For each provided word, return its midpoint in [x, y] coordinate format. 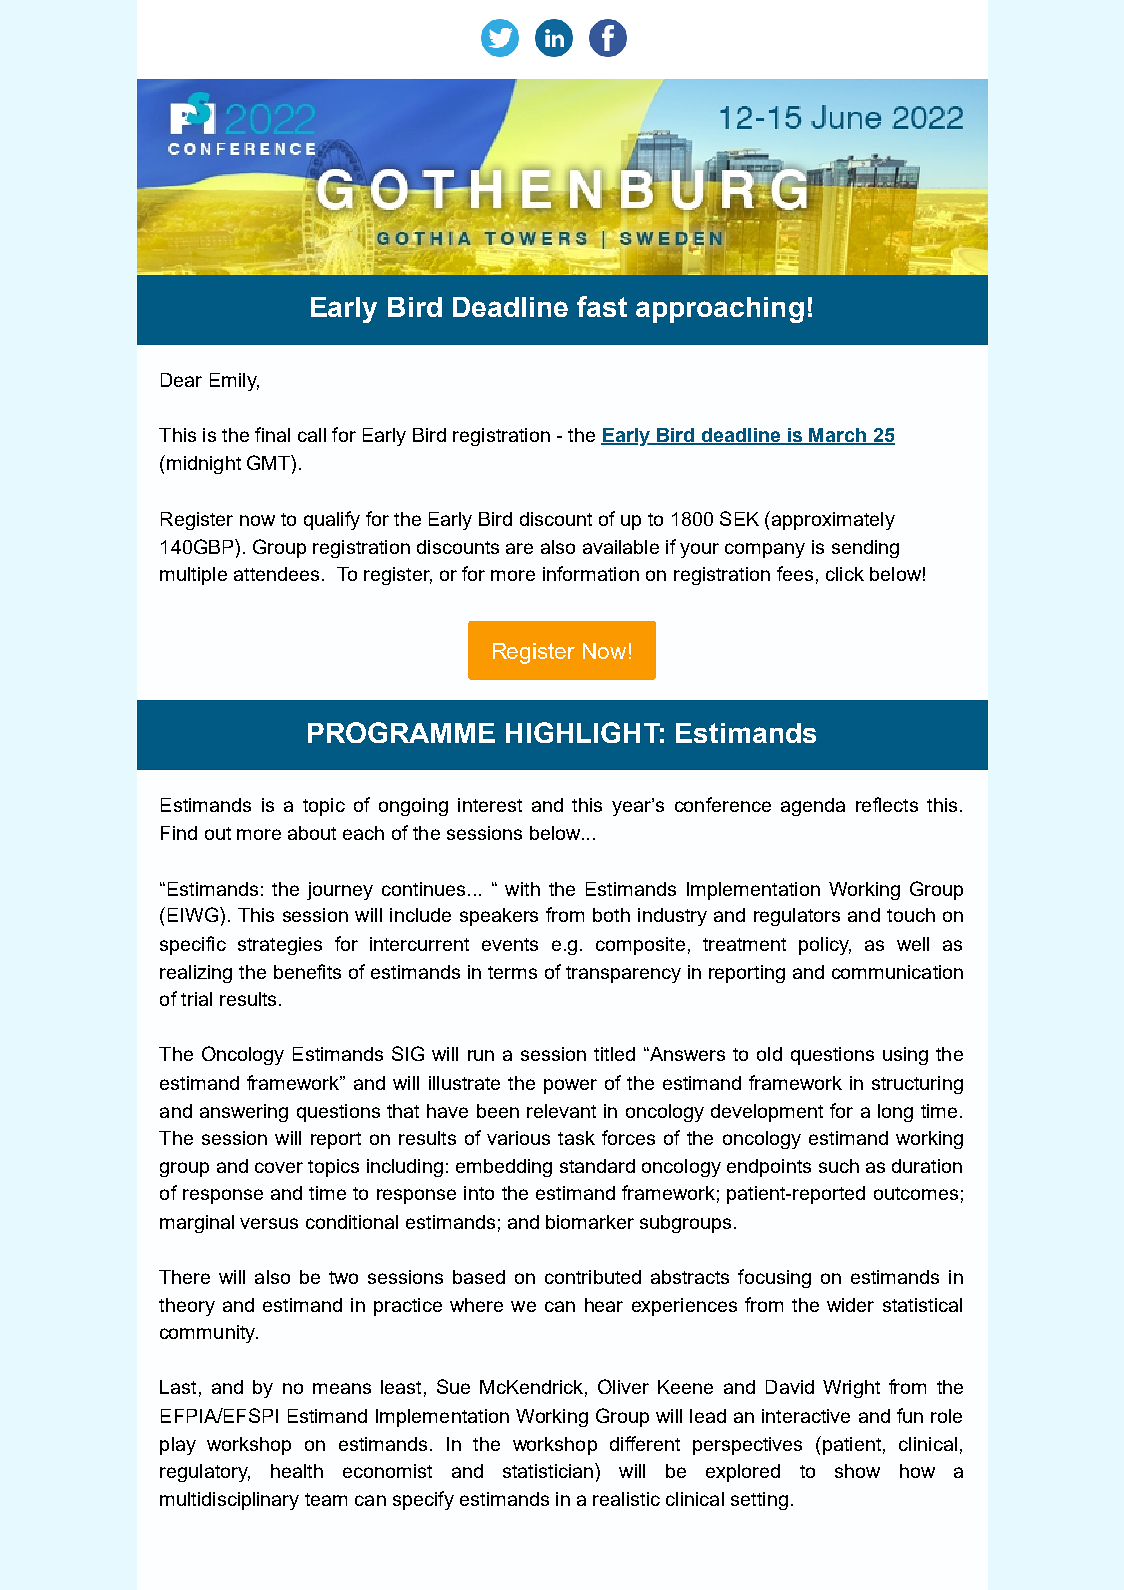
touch [911, 915]
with [522, 889]
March [838, 436]
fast [602, 306]
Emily [234, 382]
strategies [280, 946]
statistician [549, 1470]
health [297, 1471]
